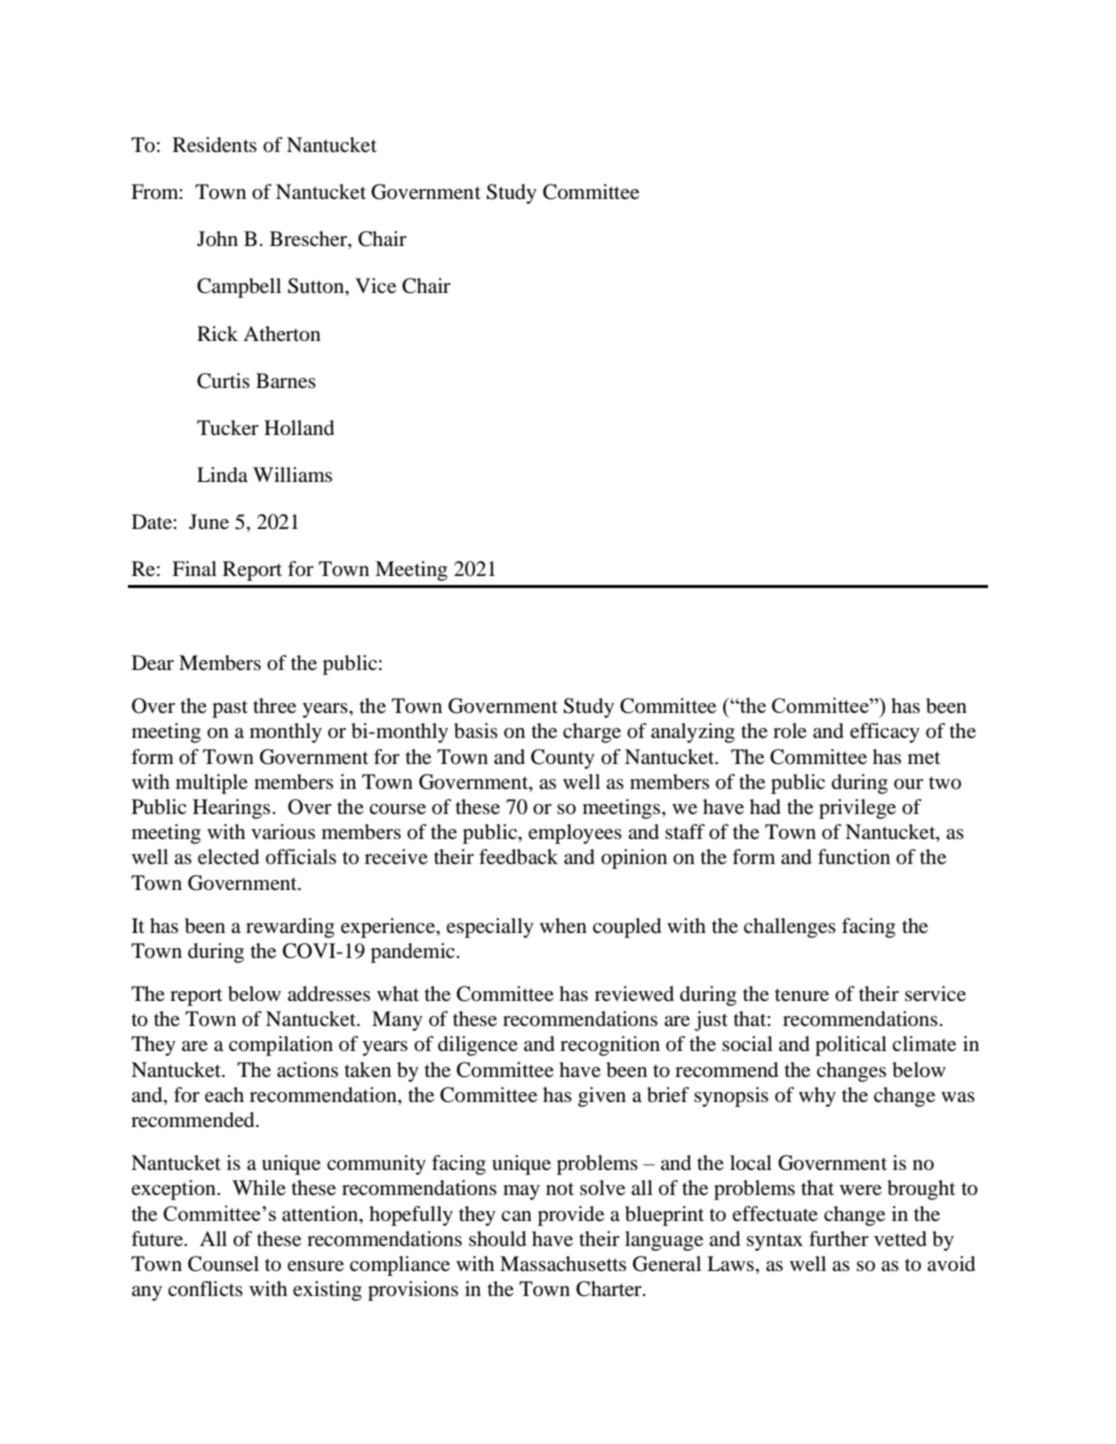  Describe the element at coordinates (563, 1264) in the page. I see `Massachusetts` at that location.
